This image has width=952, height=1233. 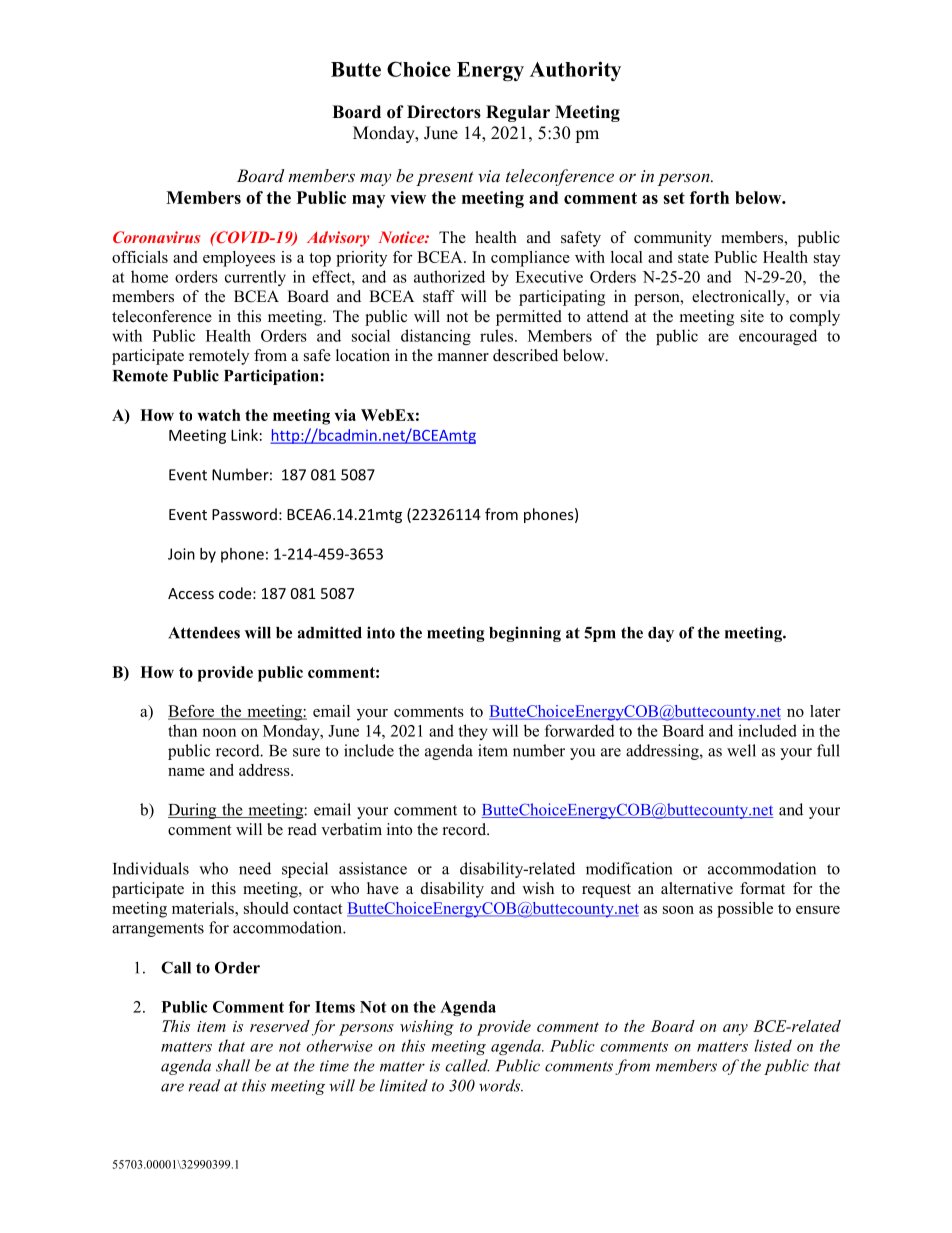 I want to click on shall, so click(x=233, y=1065).
